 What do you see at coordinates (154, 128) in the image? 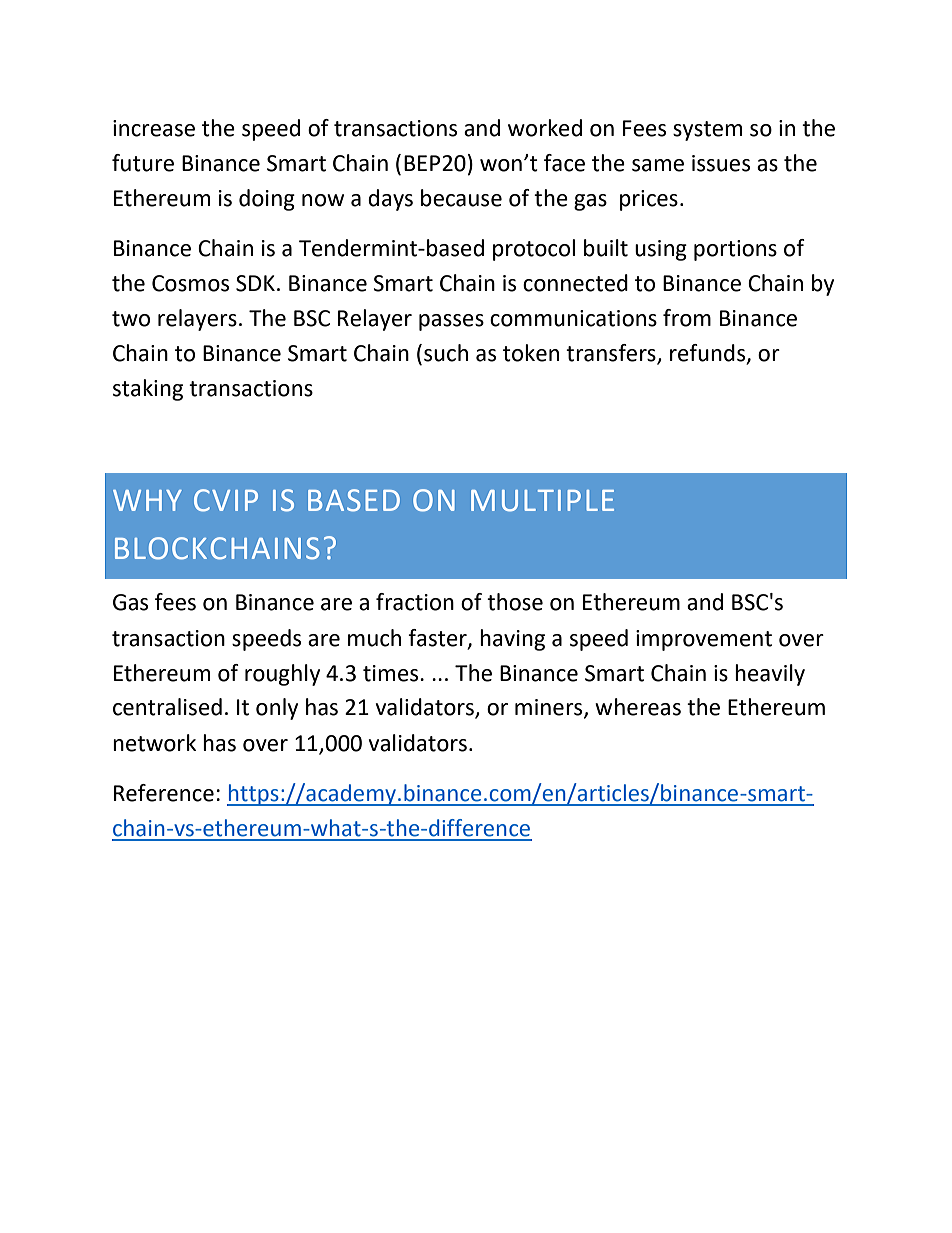
I see `increase` at bounding box center [154, 128].
